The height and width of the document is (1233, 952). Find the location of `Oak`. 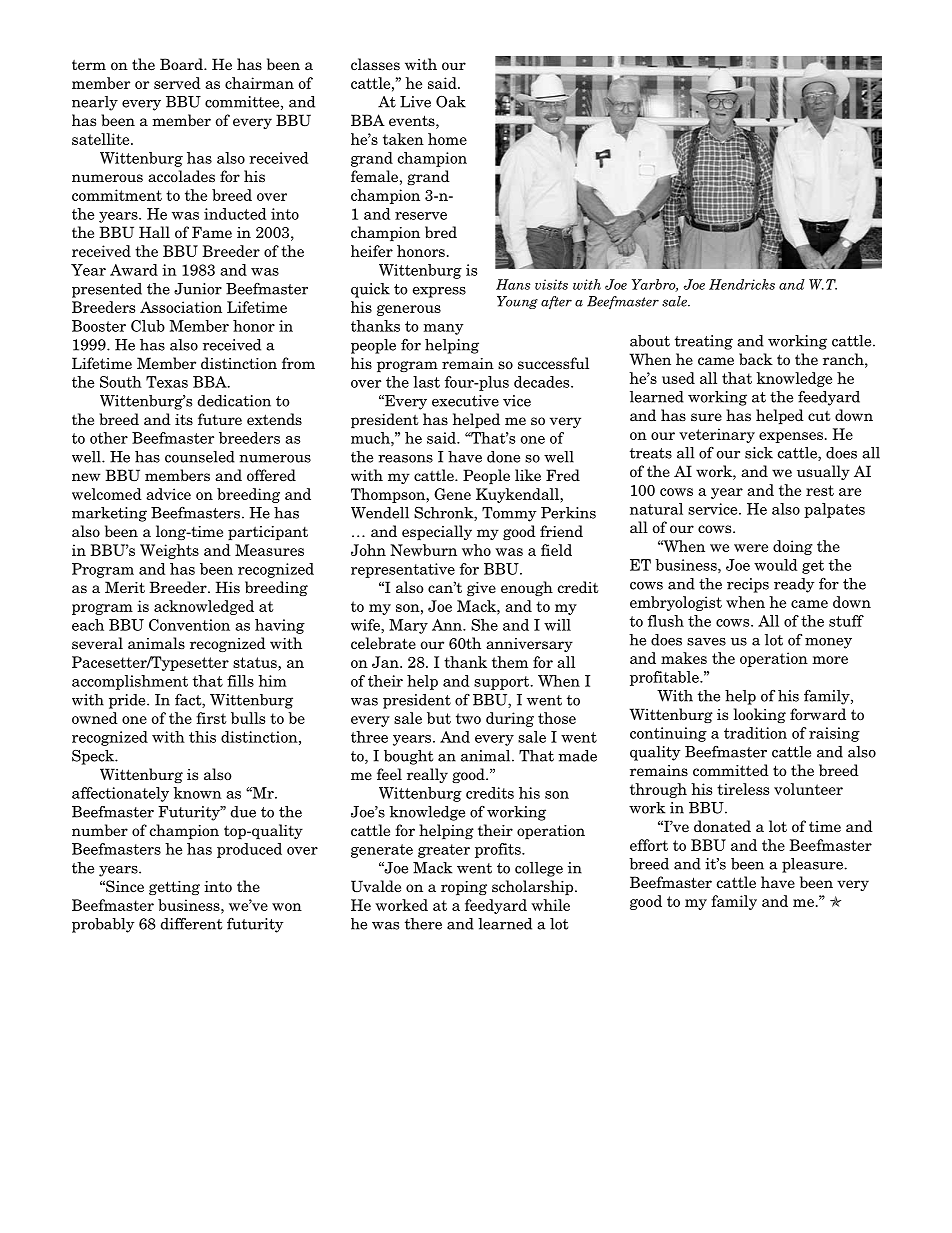

Oak is located at coordinates (451, 102).
